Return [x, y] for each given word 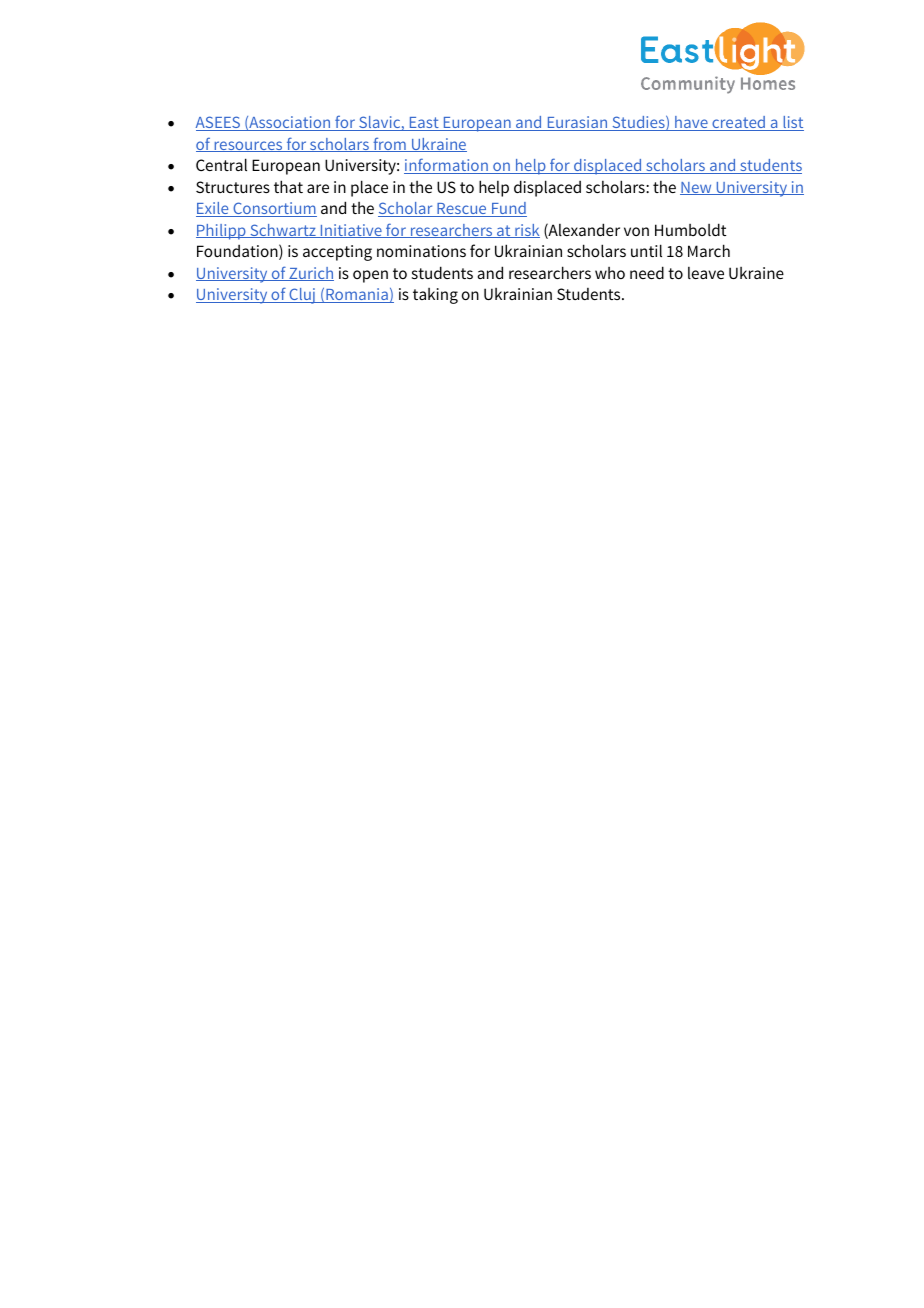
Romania [357, 295]
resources [248, 146]
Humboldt [691, 229]
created [739, 123]
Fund [508, 209]
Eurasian [577, 123]
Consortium [274, 209]
